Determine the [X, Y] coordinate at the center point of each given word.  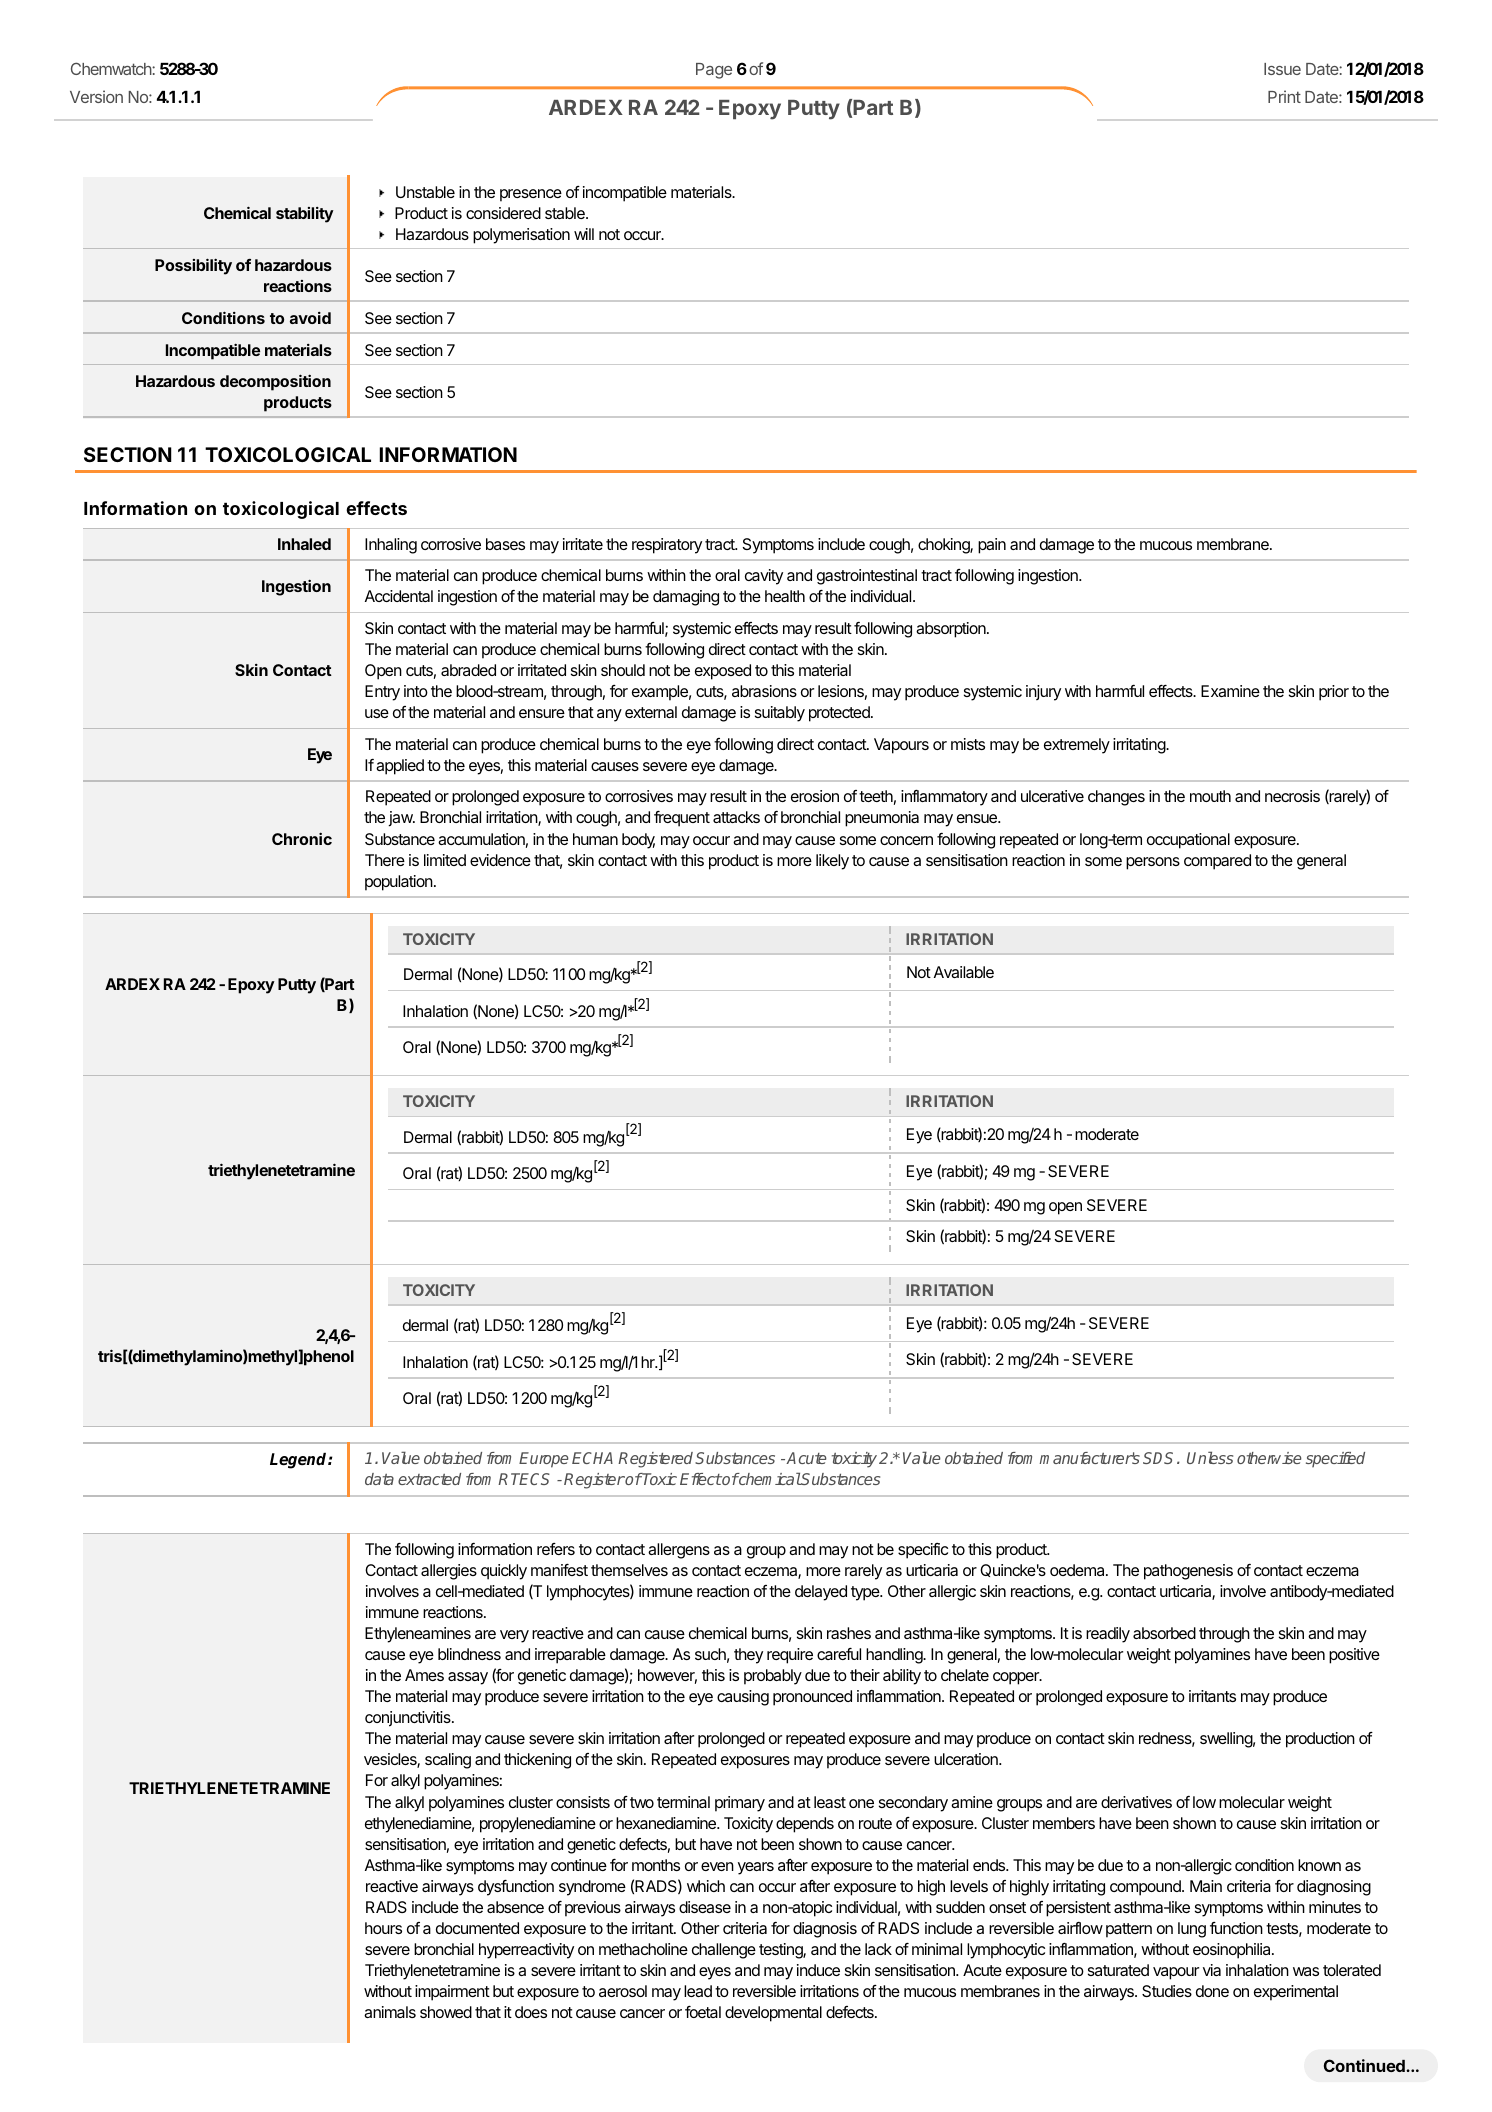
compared [1217, 862]
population [400, 883]
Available [964, 972]
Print [1284, 96]
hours [383, 1928]
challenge [724, 1951]
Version [96, 96]
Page [714, 71]
